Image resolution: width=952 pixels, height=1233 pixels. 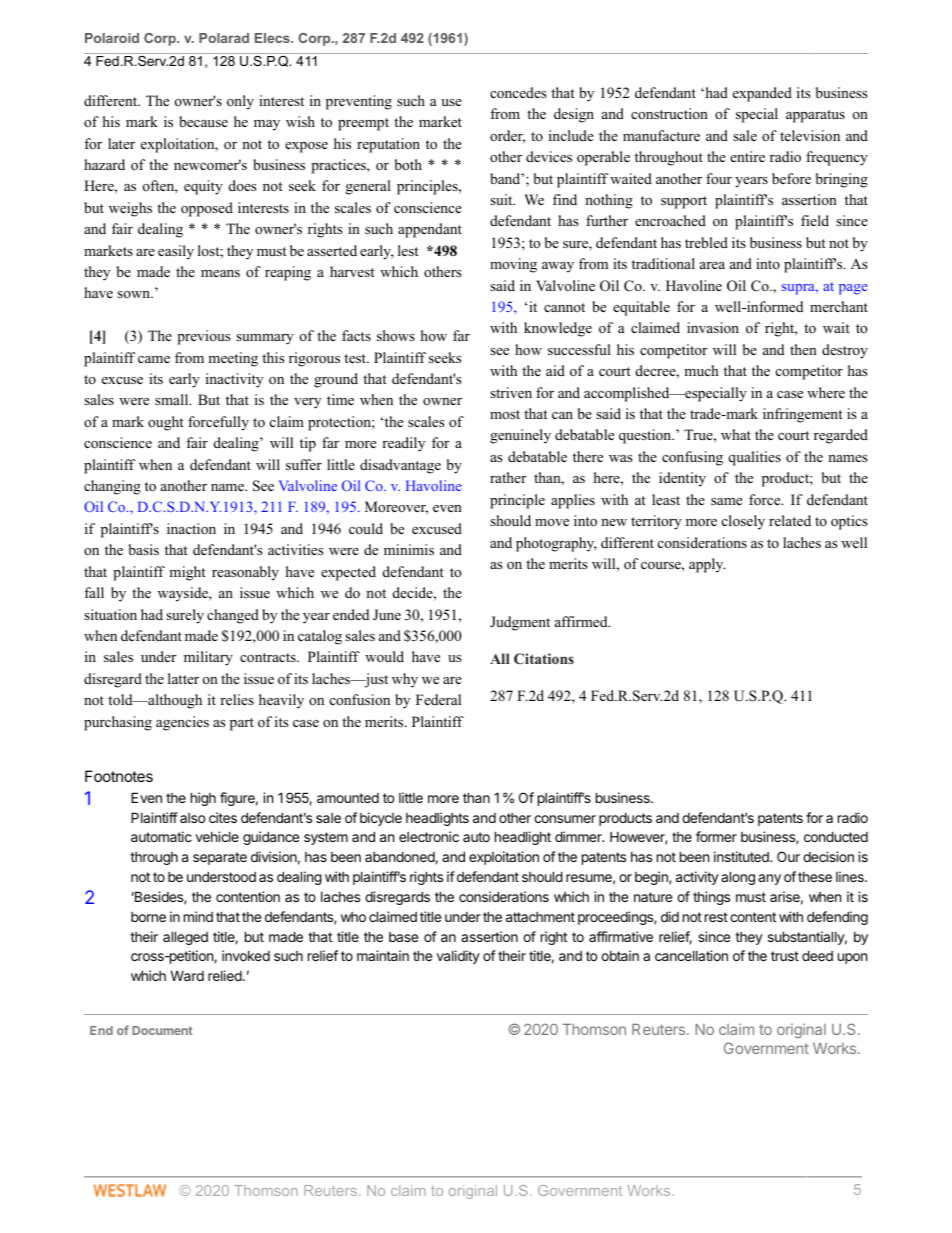 I want to click on only, so click(x=240, y=102).
